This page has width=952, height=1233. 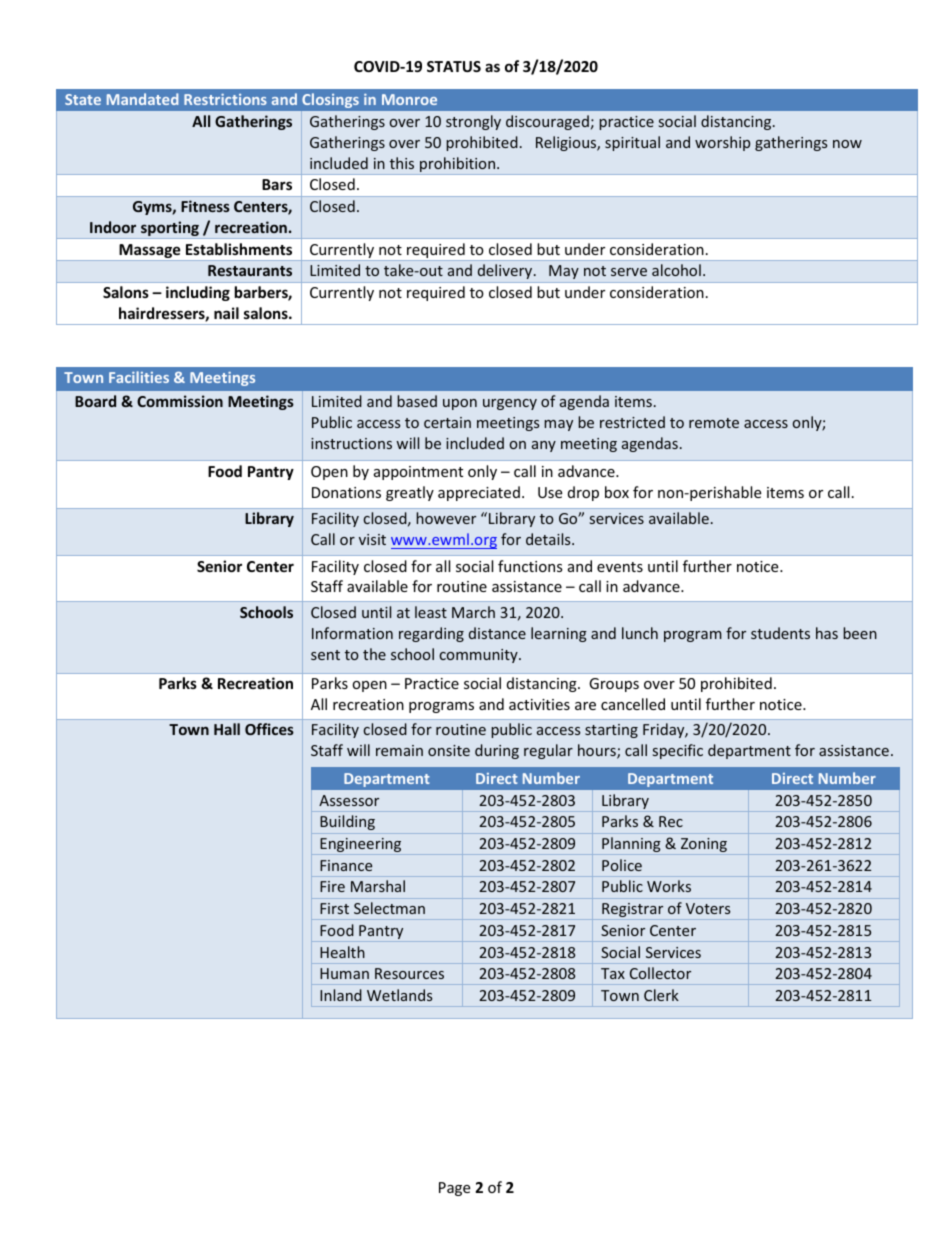 What do you see at coordinates (341, 995) in the page?
I see `Inland` at bounding box center [341, 995].
